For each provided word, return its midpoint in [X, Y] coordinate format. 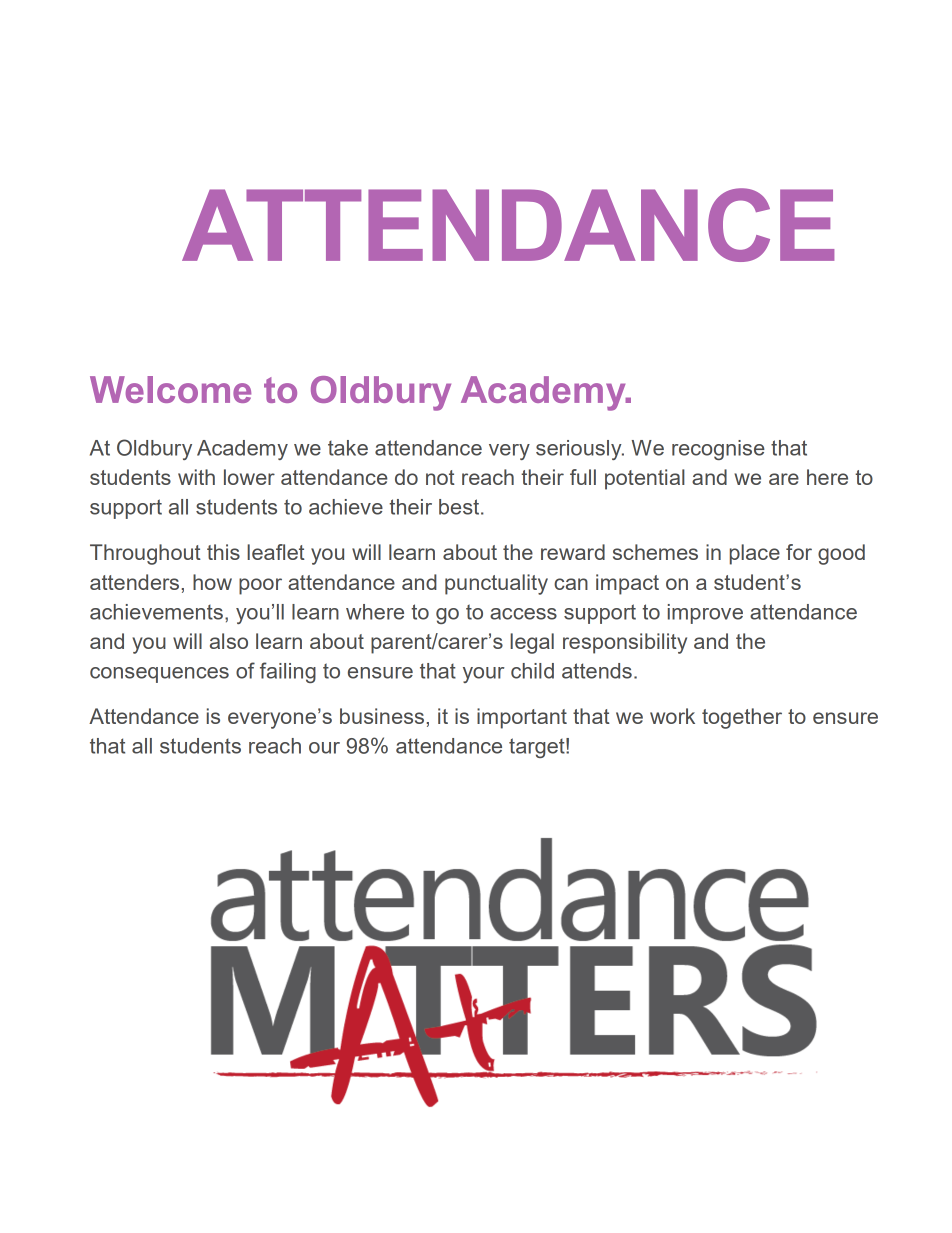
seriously [580, 450]
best [460, 507]
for [799, 552]
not [440, 477]
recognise [718, 450]
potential [645, 479]
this [223, 552]
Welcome [170, 389]
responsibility [625, 643]
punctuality [496, 584]
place [755, 554]
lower [249, 477]
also [229, 641]
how [212, 582]
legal [532, 643]
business [382, 716]
